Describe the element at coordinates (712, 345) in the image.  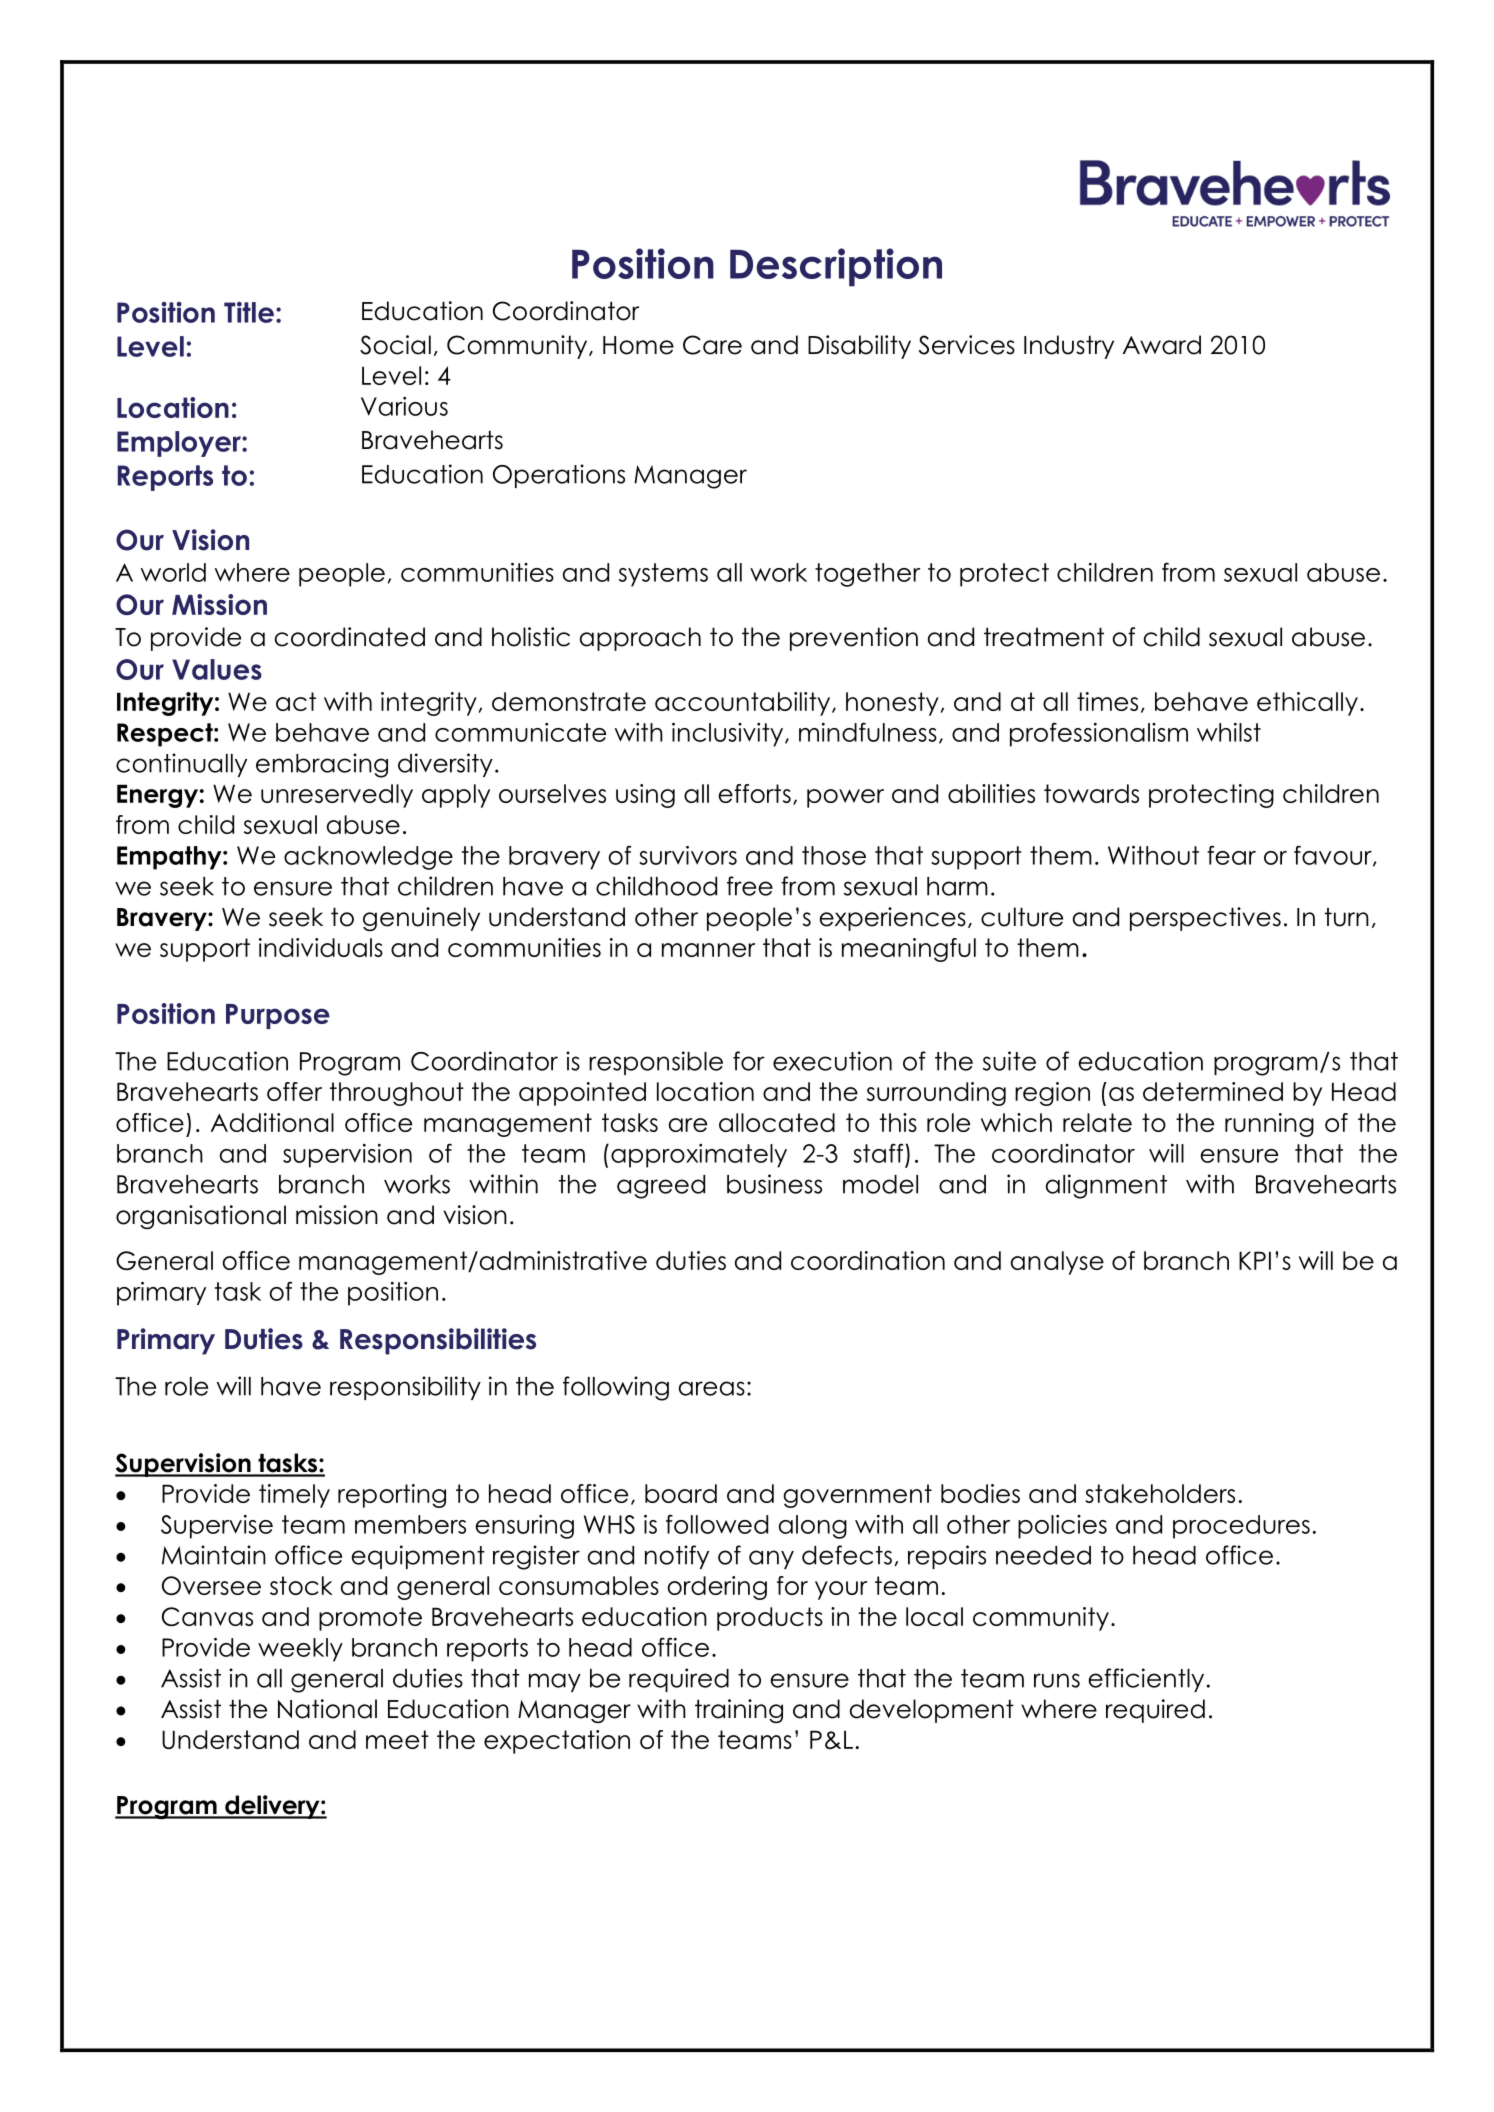
I see `Care` at that location.
